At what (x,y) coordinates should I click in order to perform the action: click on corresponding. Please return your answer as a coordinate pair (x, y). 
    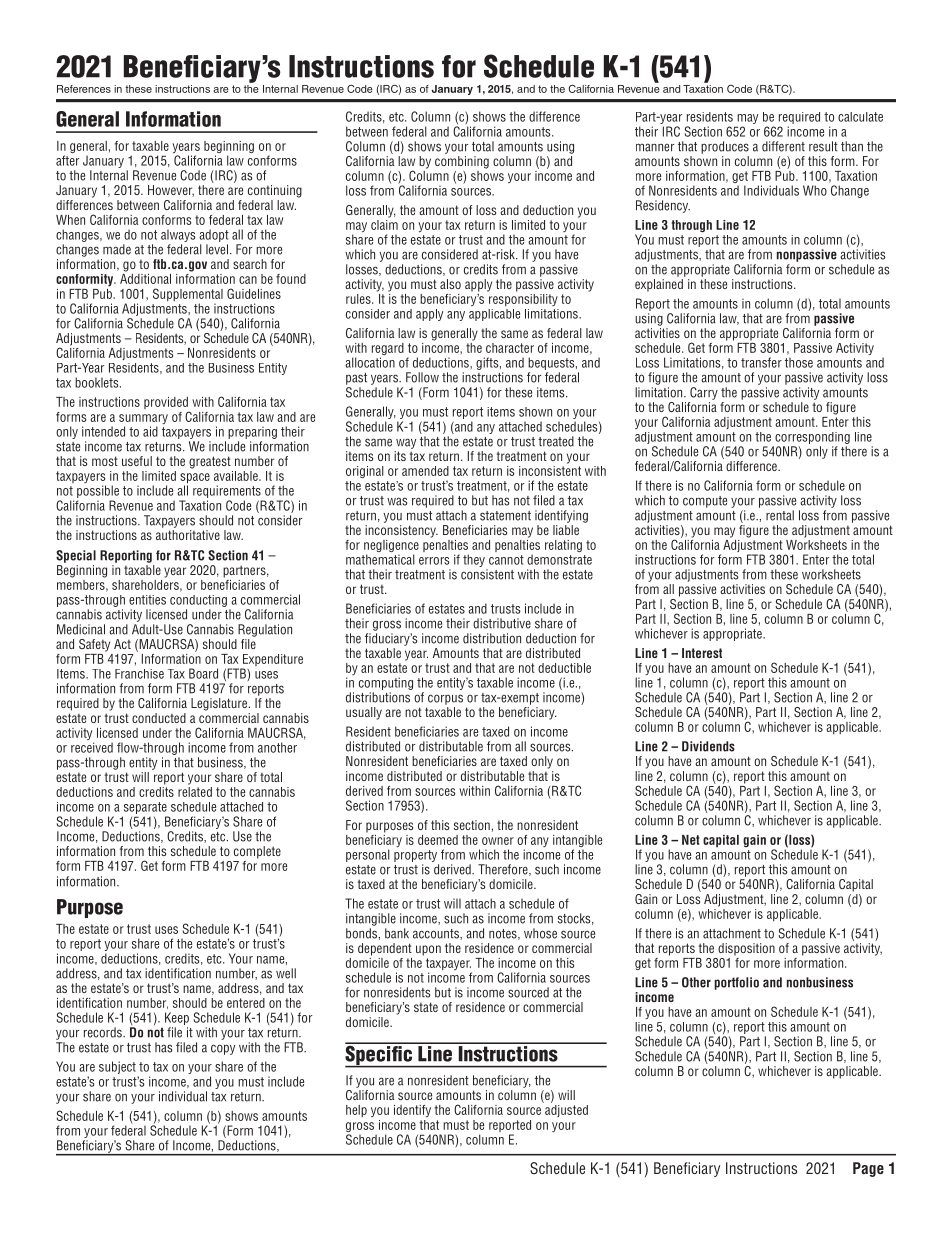
    Looking at the image, I should click on (812, 438).
